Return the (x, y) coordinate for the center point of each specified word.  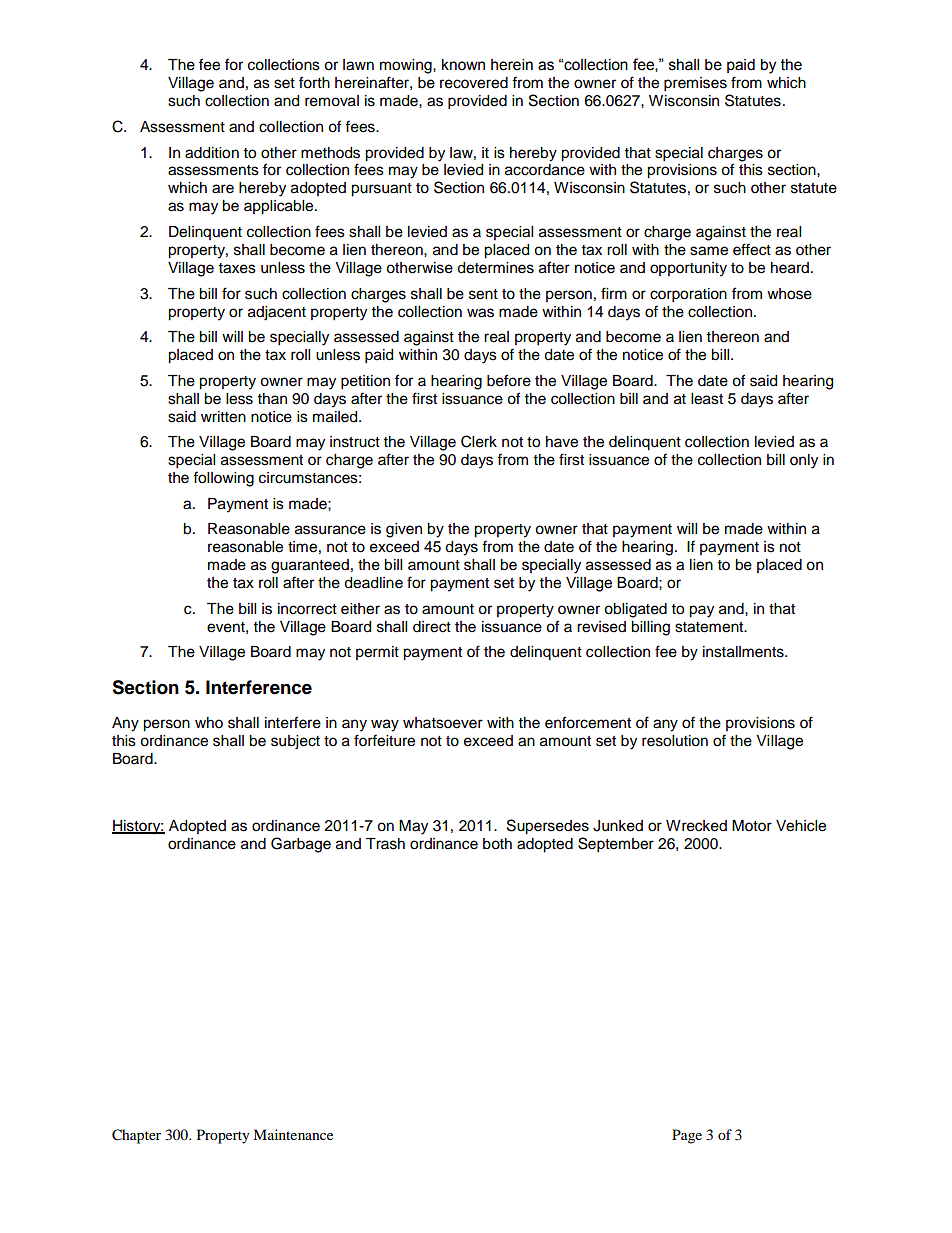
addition (212, 153)
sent (483, 294)
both (497, 844)
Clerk (479, 441)
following (223, 479)
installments (744, 652)
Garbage (301, 845)
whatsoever (443, 723)
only (804, 461)
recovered (474, 83)
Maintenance (293, 1134)
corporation (688, 295)
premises (695, 84)
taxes (237, 268)
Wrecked (696, 826)
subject (295, 742)
